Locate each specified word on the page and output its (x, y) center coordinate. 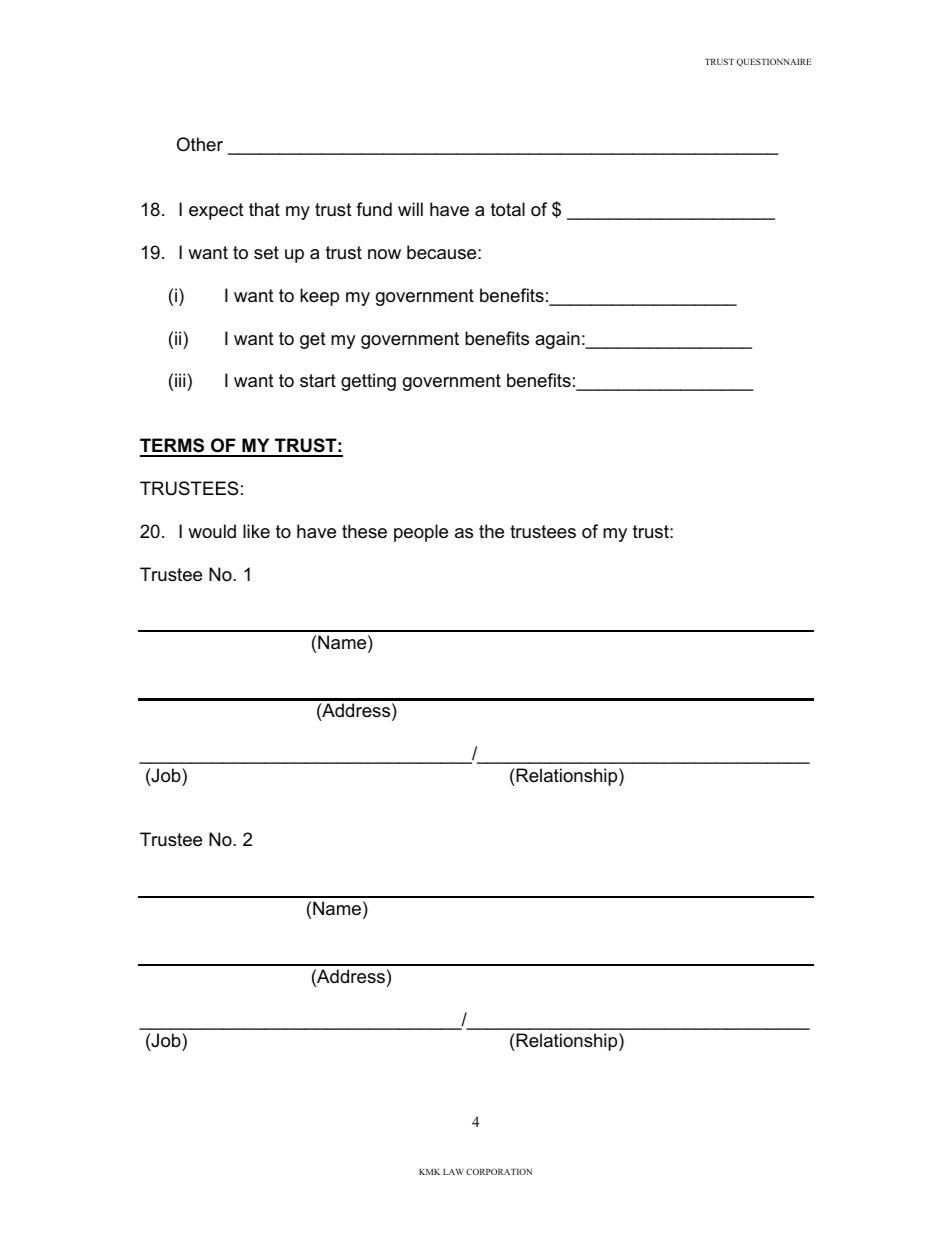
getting (368, 382)
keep (319, 297)
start (318, 380)
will (410, 209)
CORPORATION (499, 1171)
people (421, 533)
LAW (453, 1172)
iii (181, 380)
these (364, 531)
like (256, 531)
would (212, 531)
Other (200, 144)
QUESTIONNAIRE (774, 62)
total (508, 209)
